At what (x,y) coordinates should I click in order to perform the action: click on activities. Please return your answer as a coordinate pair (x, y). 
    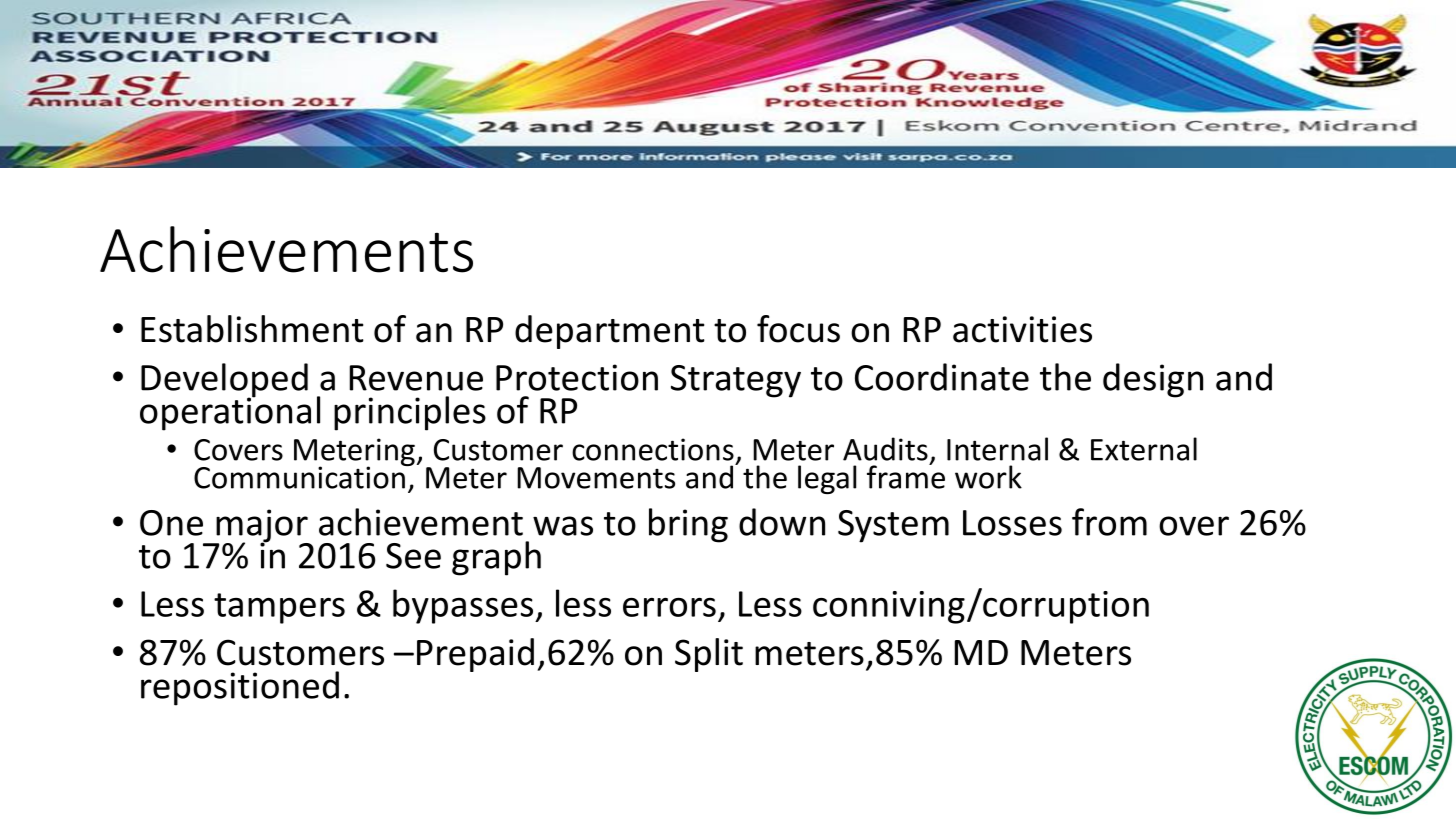
    Looking at the image, I should click on (1022, 329).
